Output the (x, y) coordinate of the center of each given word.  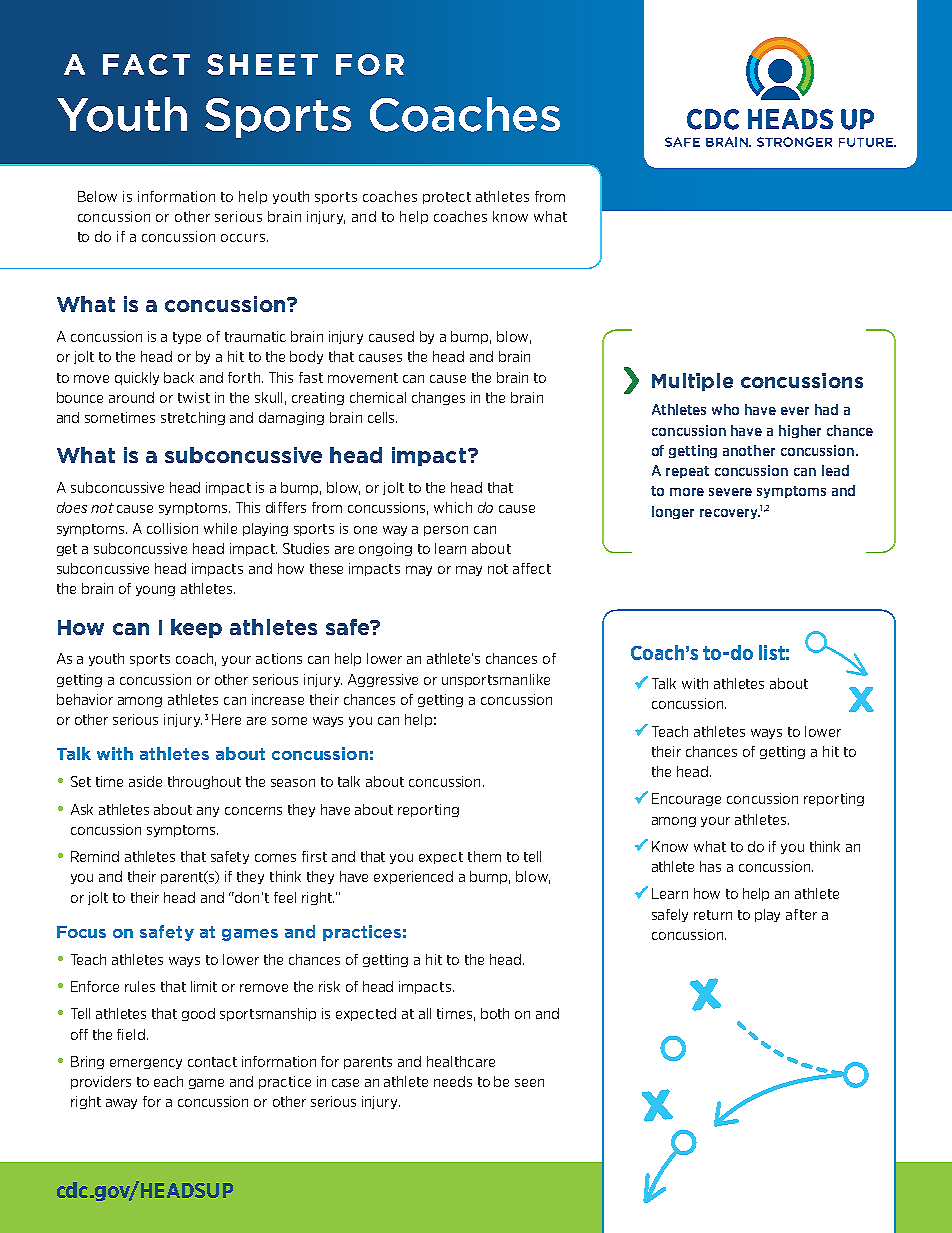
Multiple (692, 382)
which (453, 507)
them (484, 856)
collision (172, 528)
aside (145, 781)
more (687, 492)
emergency (146, 1064)
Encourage (686, 799)
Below (97, 196)
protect (447, 198)
